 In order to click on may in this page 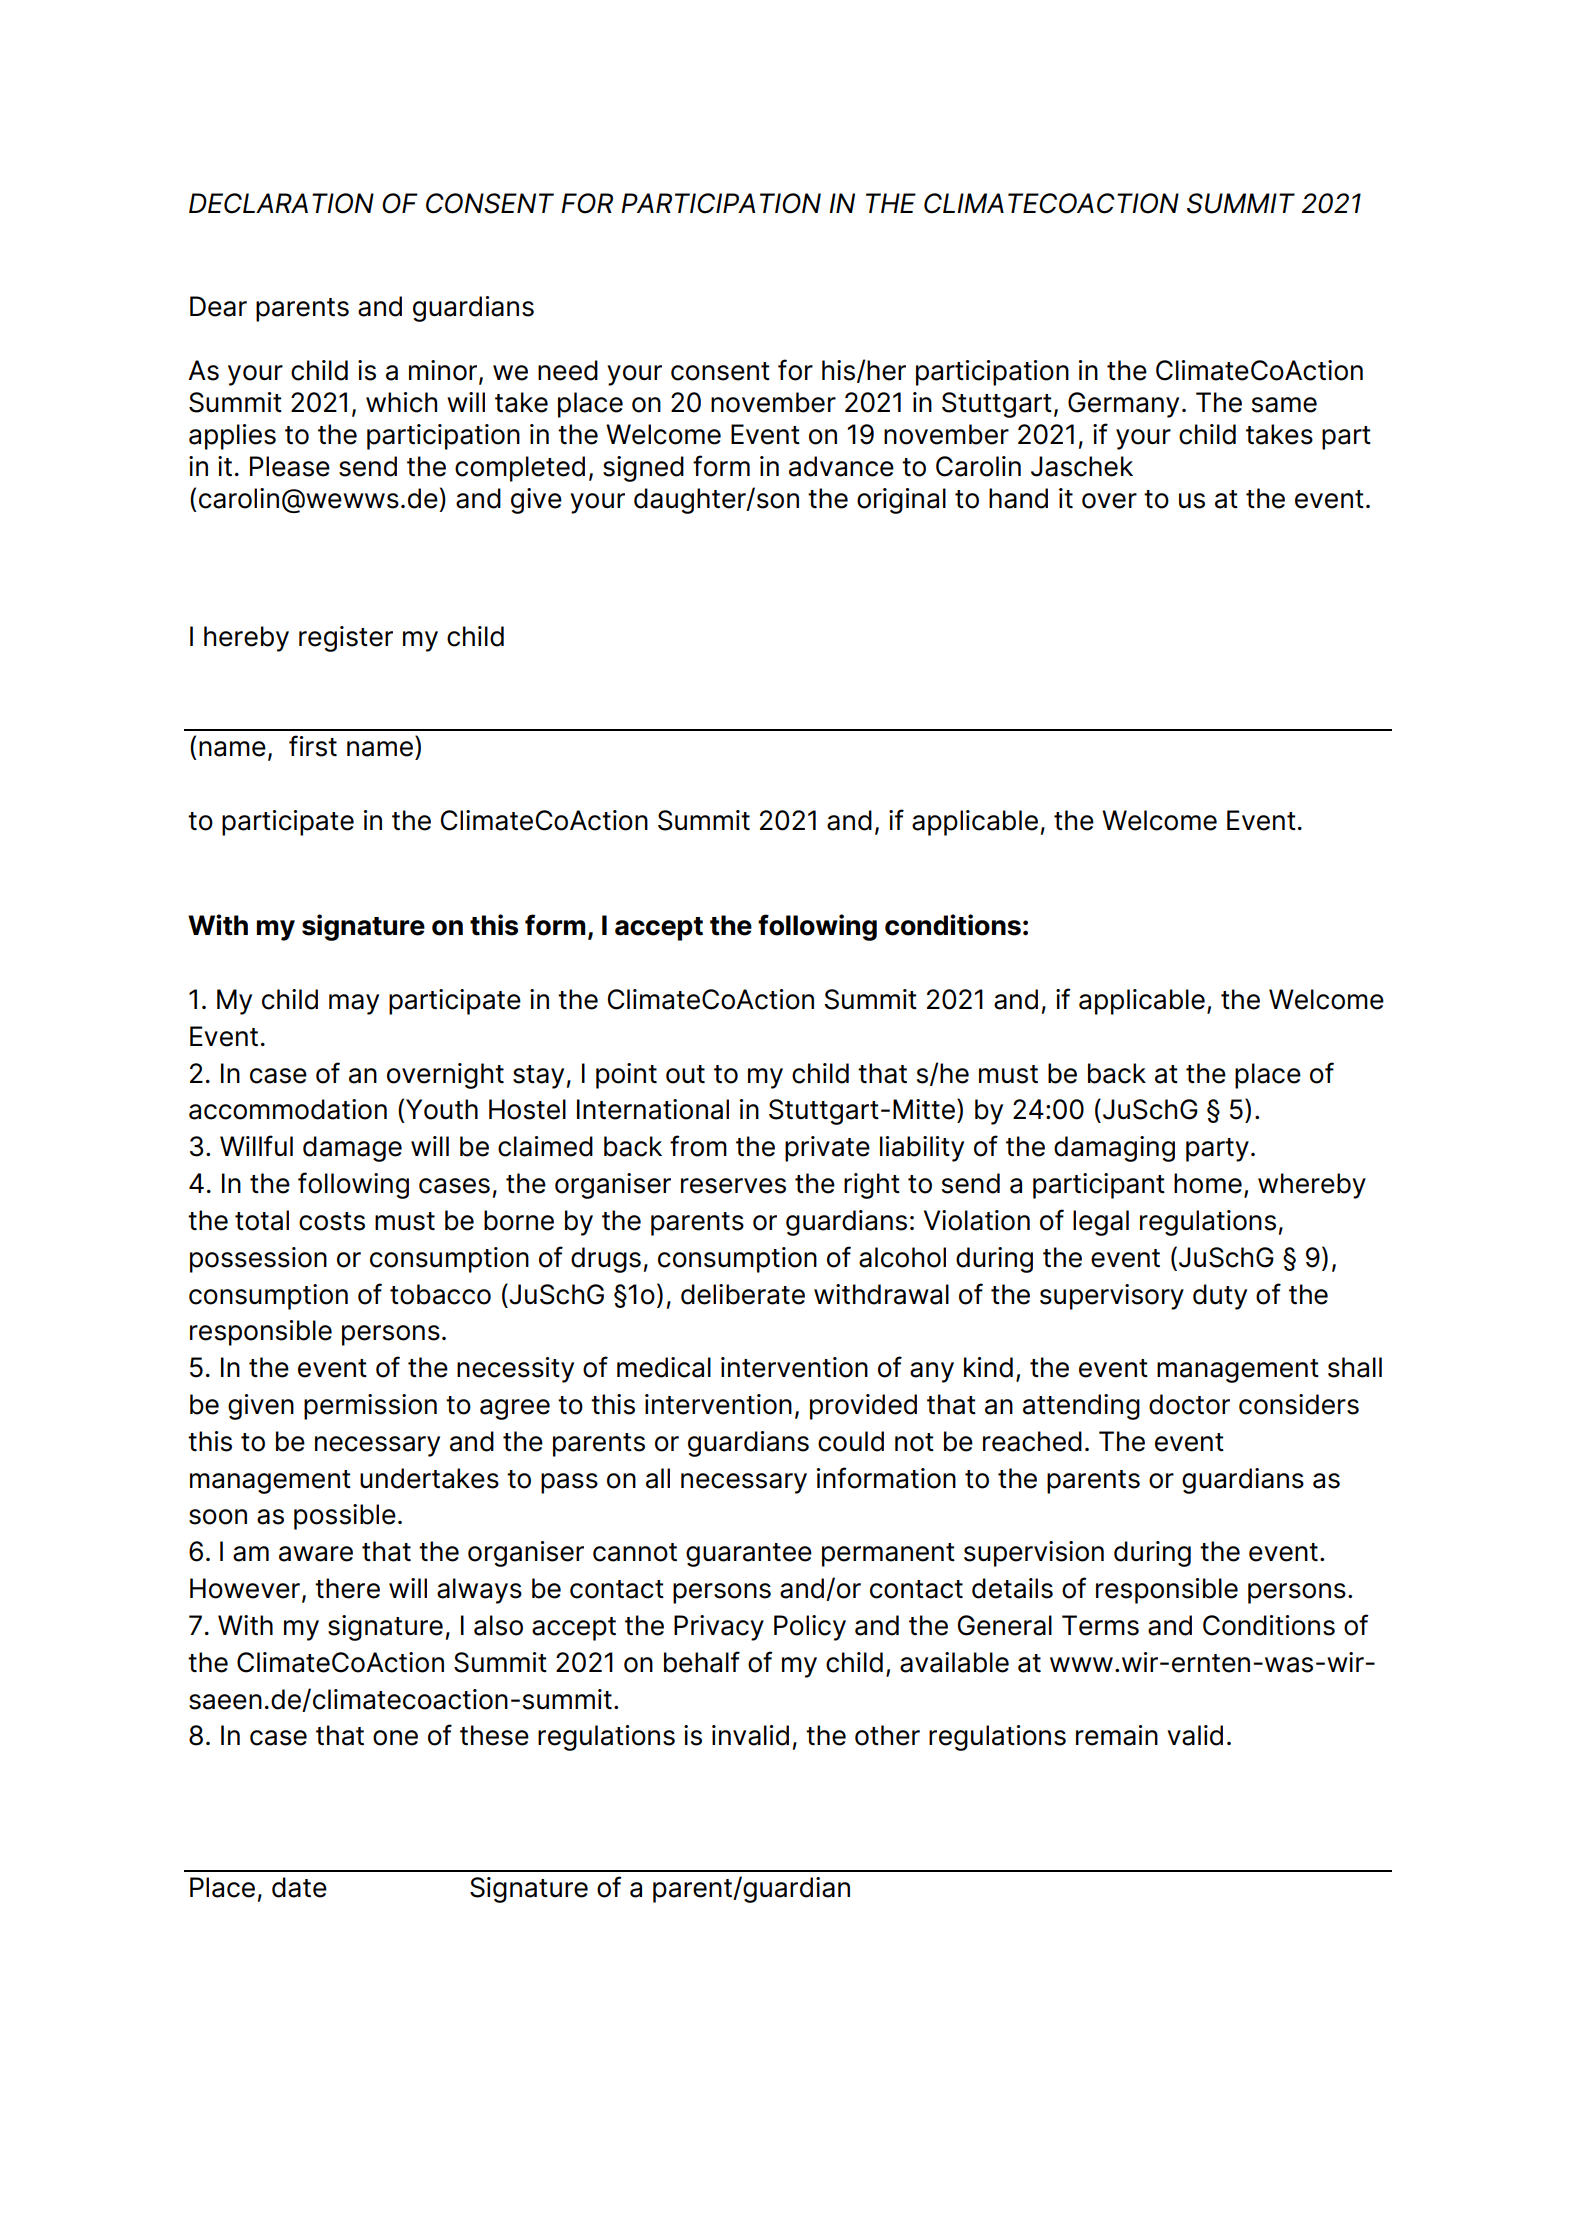, I will do `click(354, 1004)`.
